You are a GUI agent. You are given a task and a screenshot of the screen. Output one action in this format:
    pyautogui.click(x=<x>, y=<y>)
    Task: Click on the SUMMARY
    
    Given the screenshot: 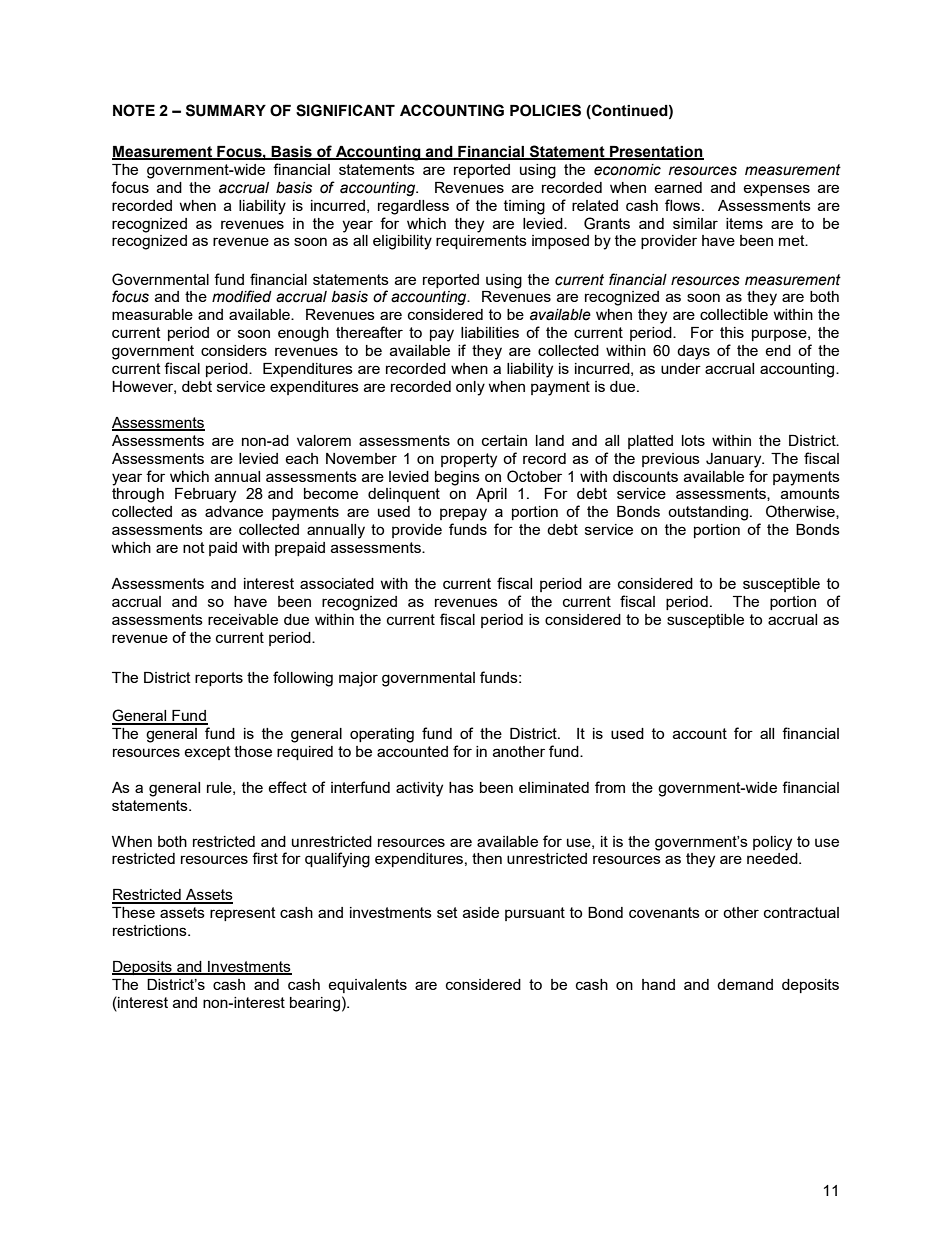 What is the action you would take?
    pyautogui.click(x=226, y=110)
